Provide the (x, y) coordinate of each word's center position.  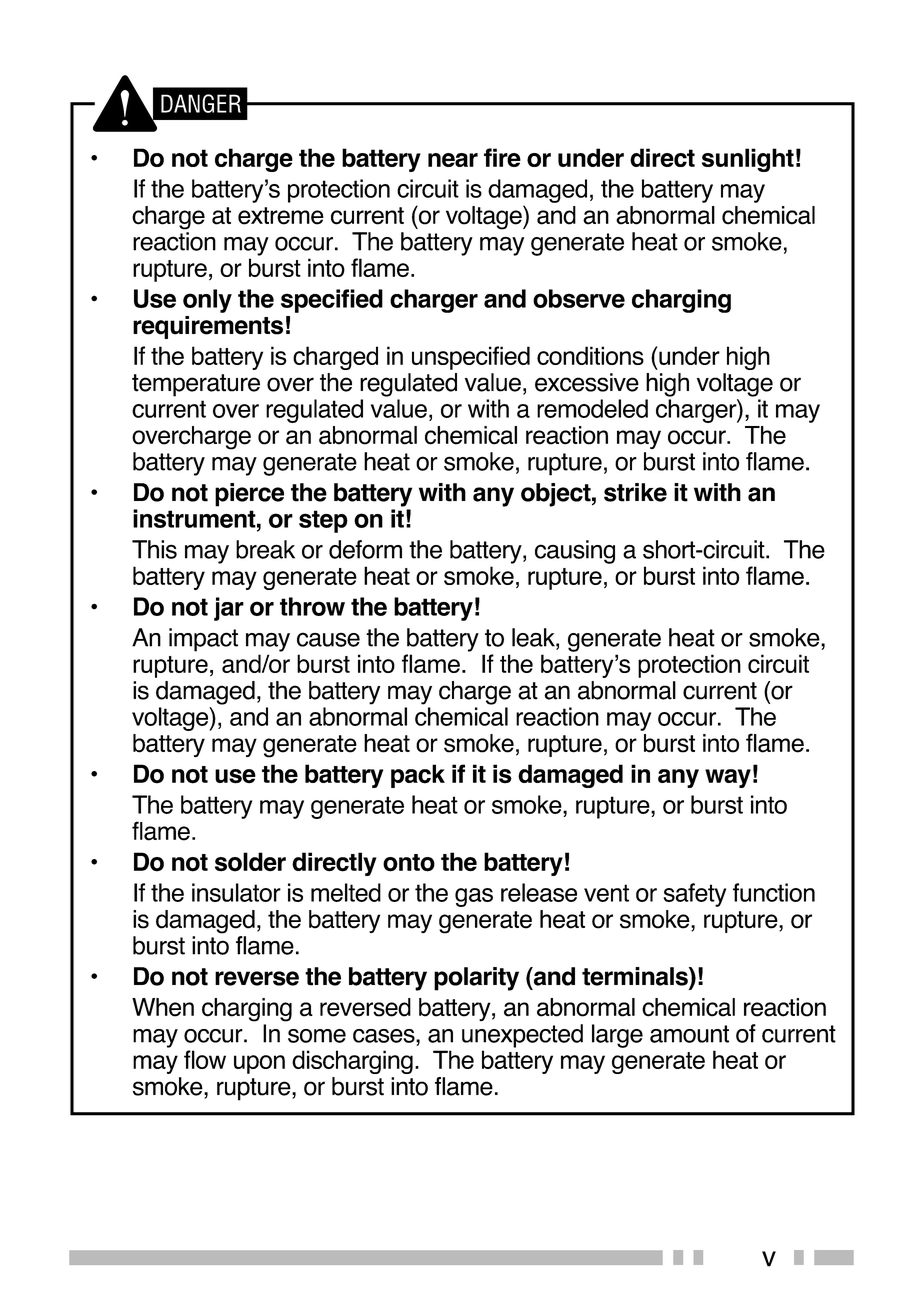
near (453, 160)
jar (229, 609)
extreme (281, 216)
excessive (587, 382)
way (728, 778)
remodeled (592, 408)
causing (575, 552)
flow (205, 1059)
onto (409, 863)
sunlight (748, 160)
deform (365, 549)
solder (250, 862)
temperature (196, 385)
